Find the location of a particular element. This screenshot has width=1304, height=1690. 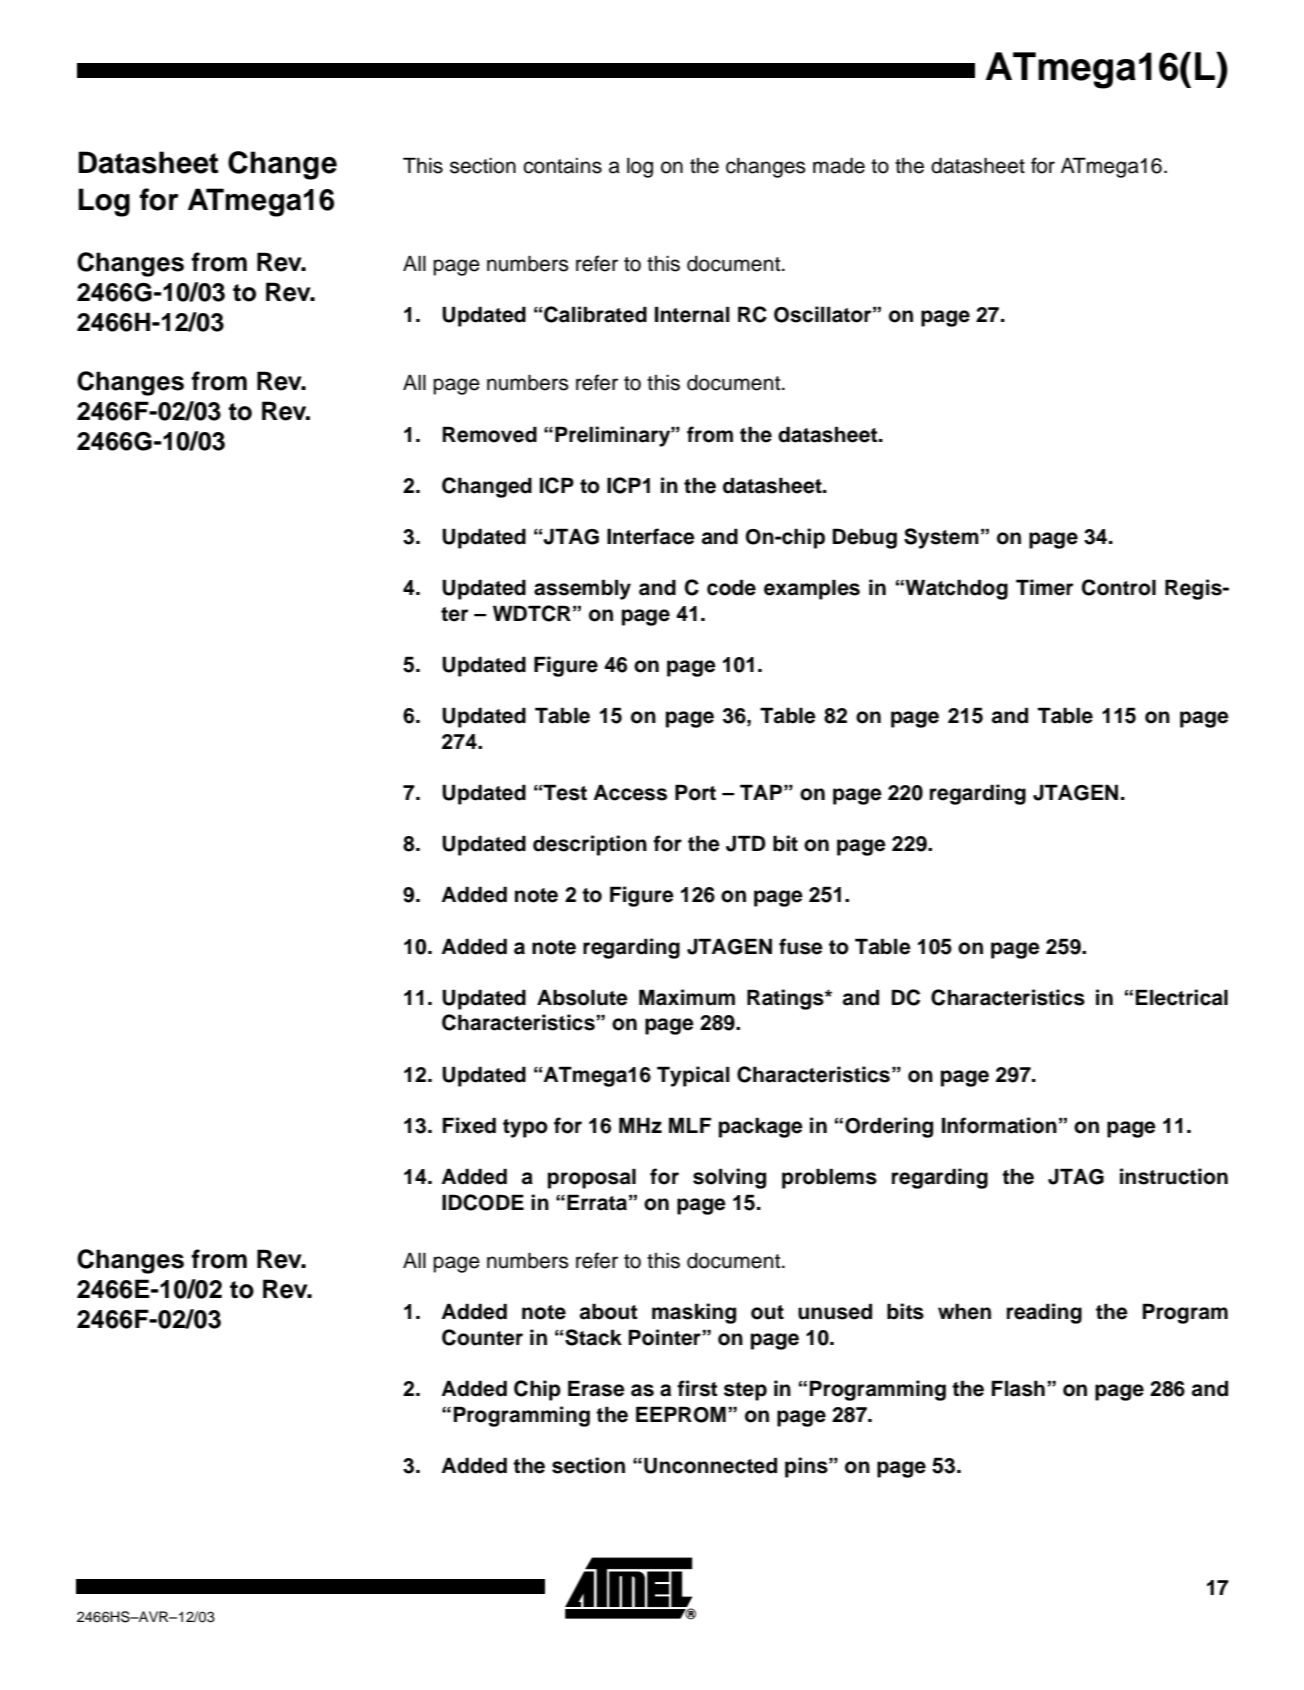

Debug is located at coordinates (865, 538).
